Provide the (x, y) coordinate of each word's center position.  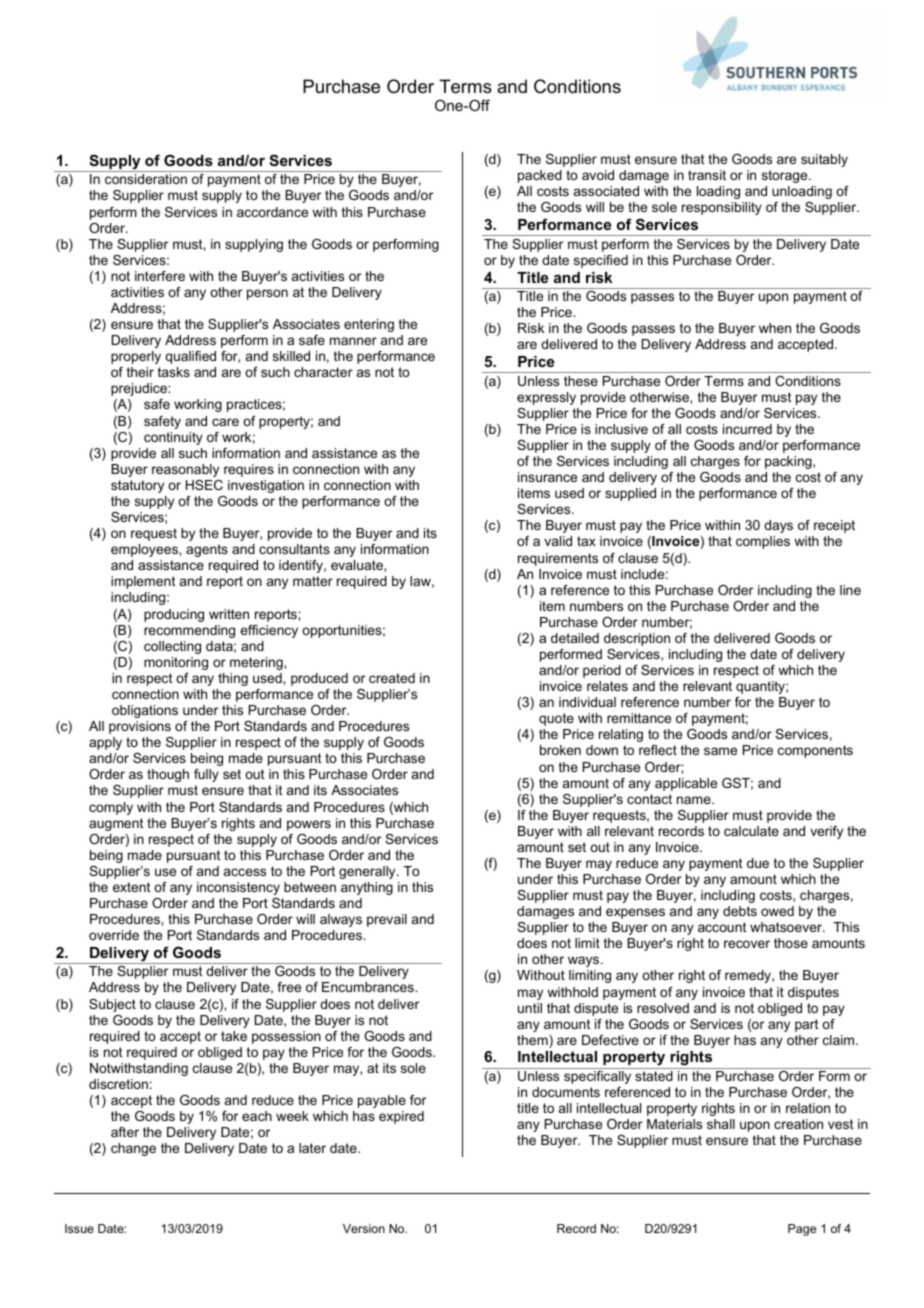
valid (558, 541)
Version (364, 1228)
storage (786, 176)
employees (145, 550)
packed (540, 176)
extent (131, 887)
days (778, 526)
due (758, 863)
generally (368, 872)
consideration (146, 179)
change (133, 1149)
